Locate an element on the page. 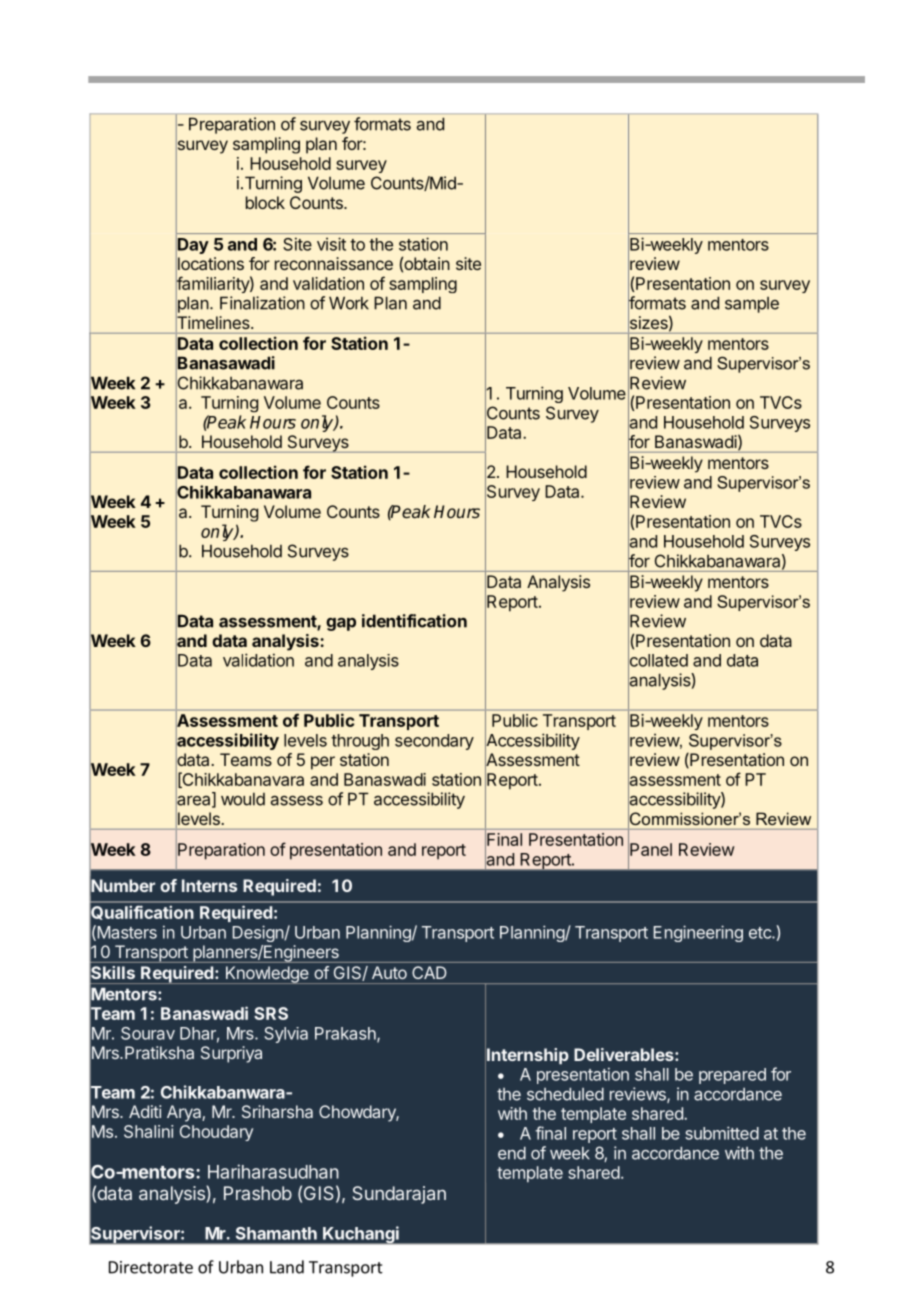 The image size is (924, 1308). Design is located at coordinates (258, 933).
